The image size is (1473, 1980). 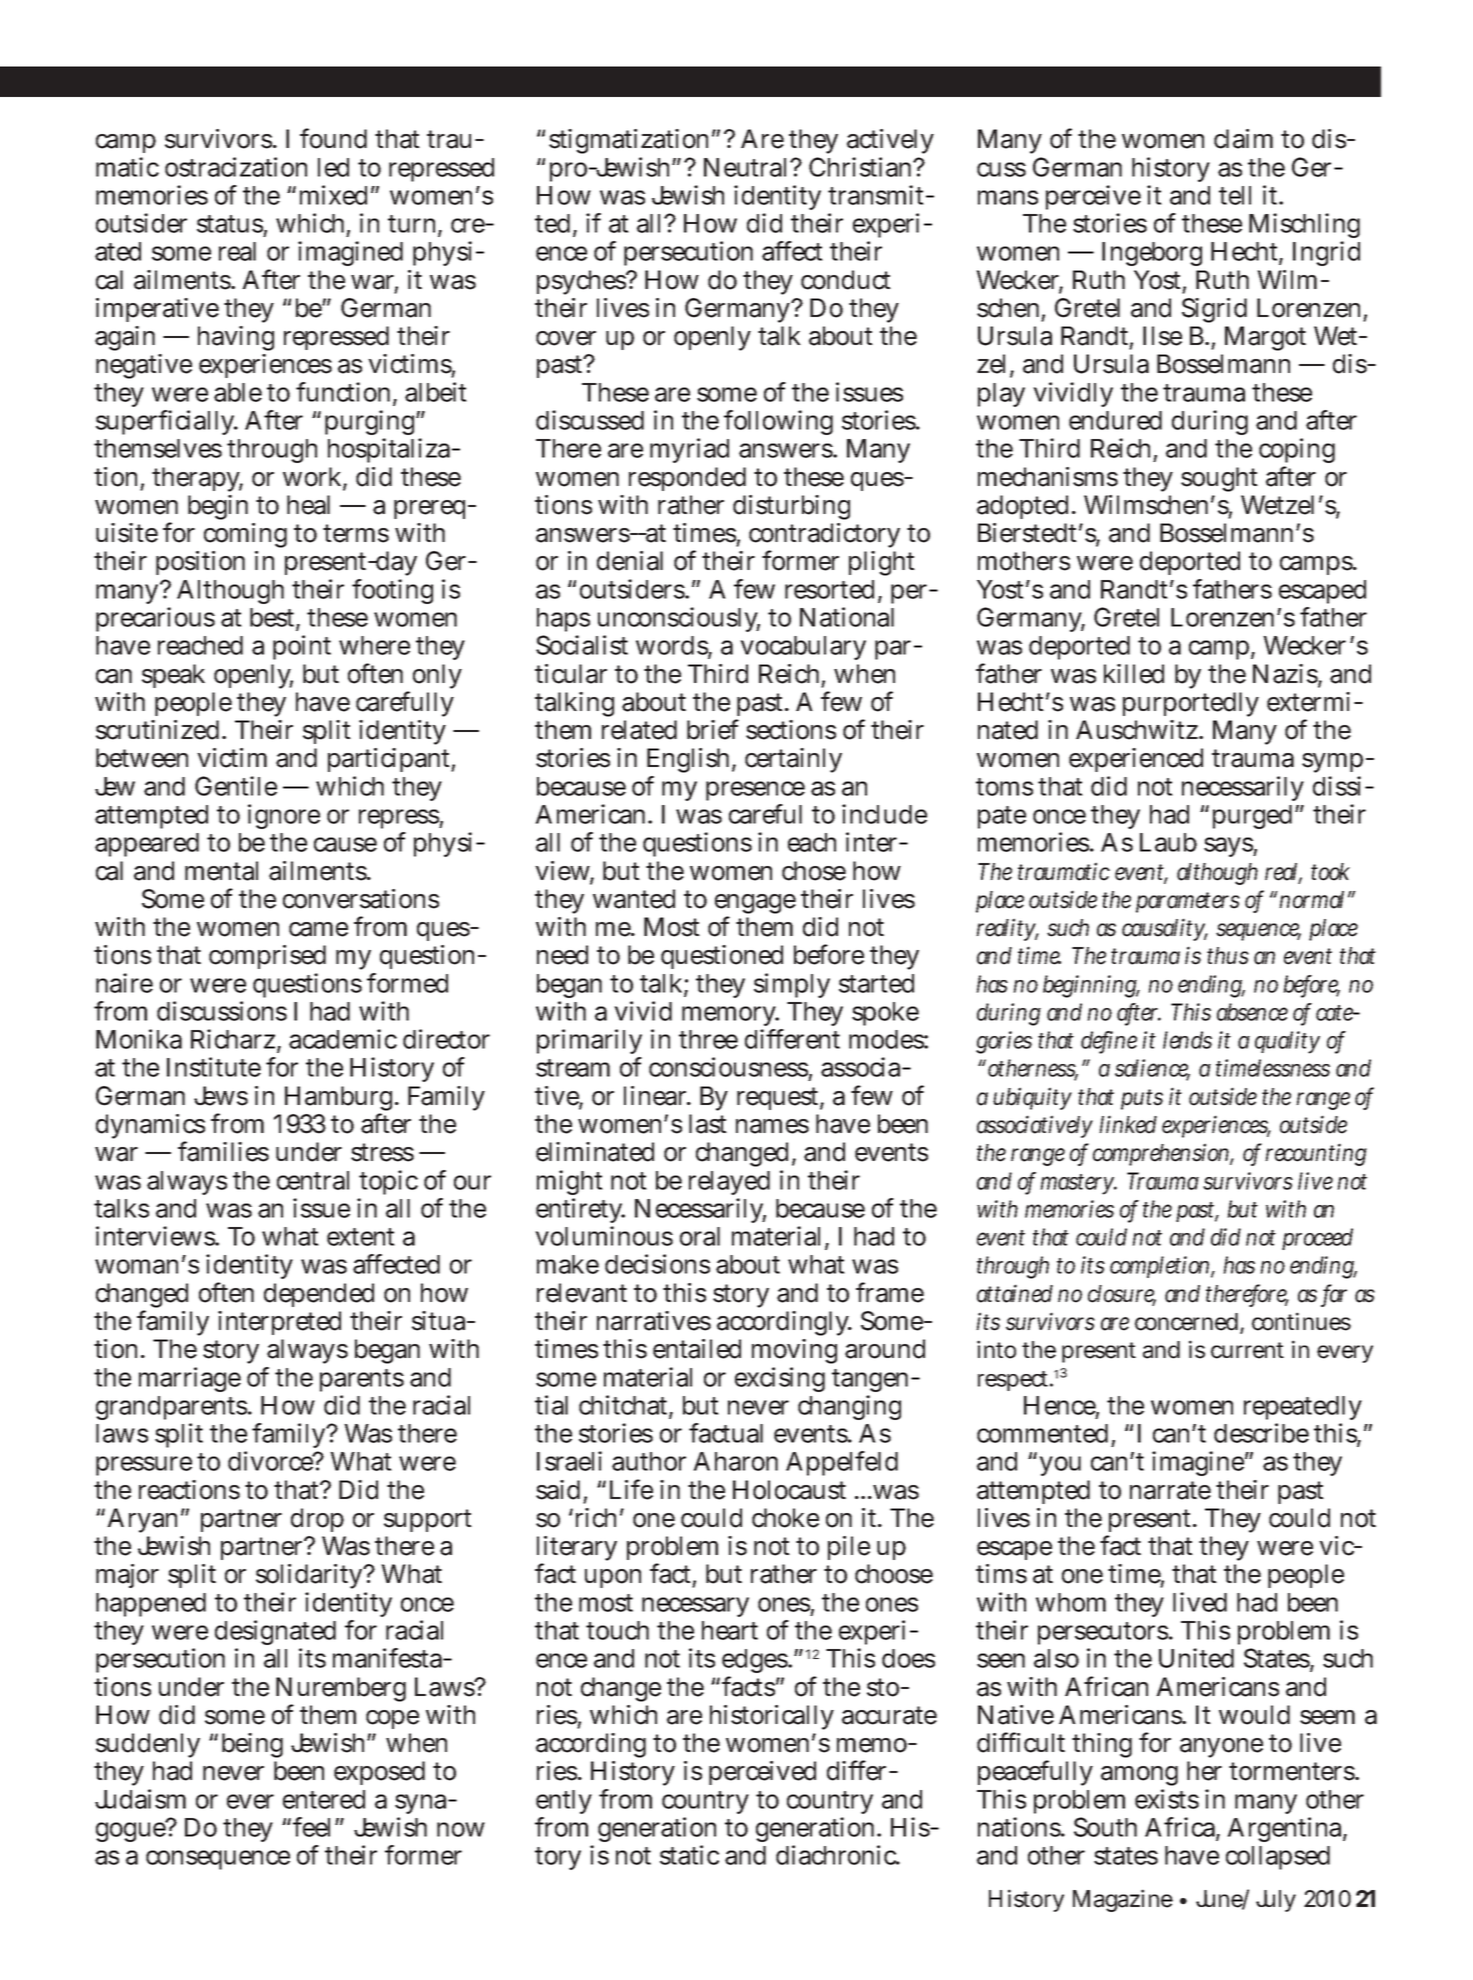 I want to click on academic, so click(x=343, y=1039).
